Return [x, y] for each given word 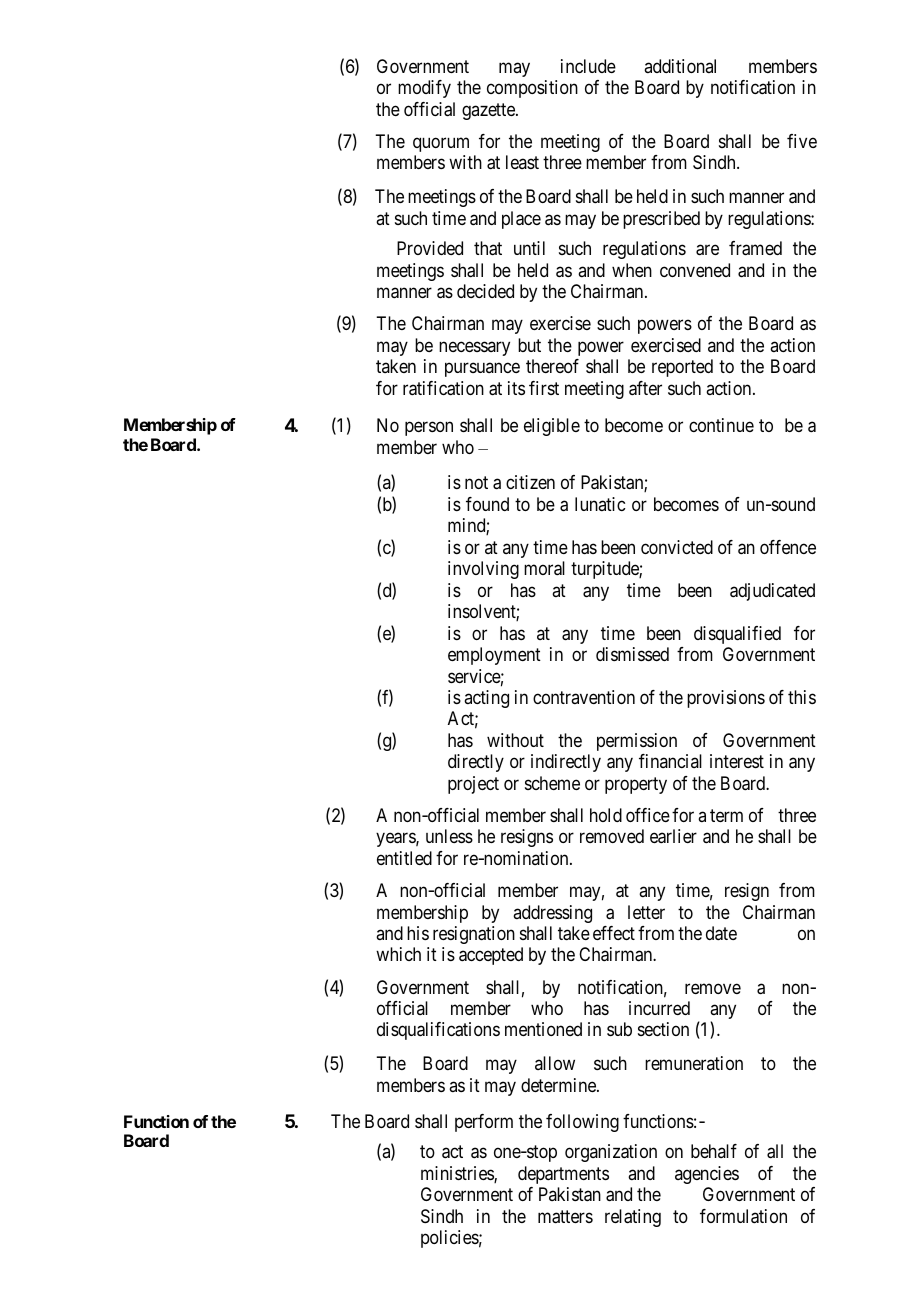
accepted [491, 956]
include [588, 66]
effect [614, 933]
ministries [458, 1174]
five [802, 141]
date [721, 933]
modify [424, 89]
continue [721, 425]
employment [494, 656]
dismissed [632, 654]
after [645, 388]
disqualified [737, 635]
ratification [443, 388]
